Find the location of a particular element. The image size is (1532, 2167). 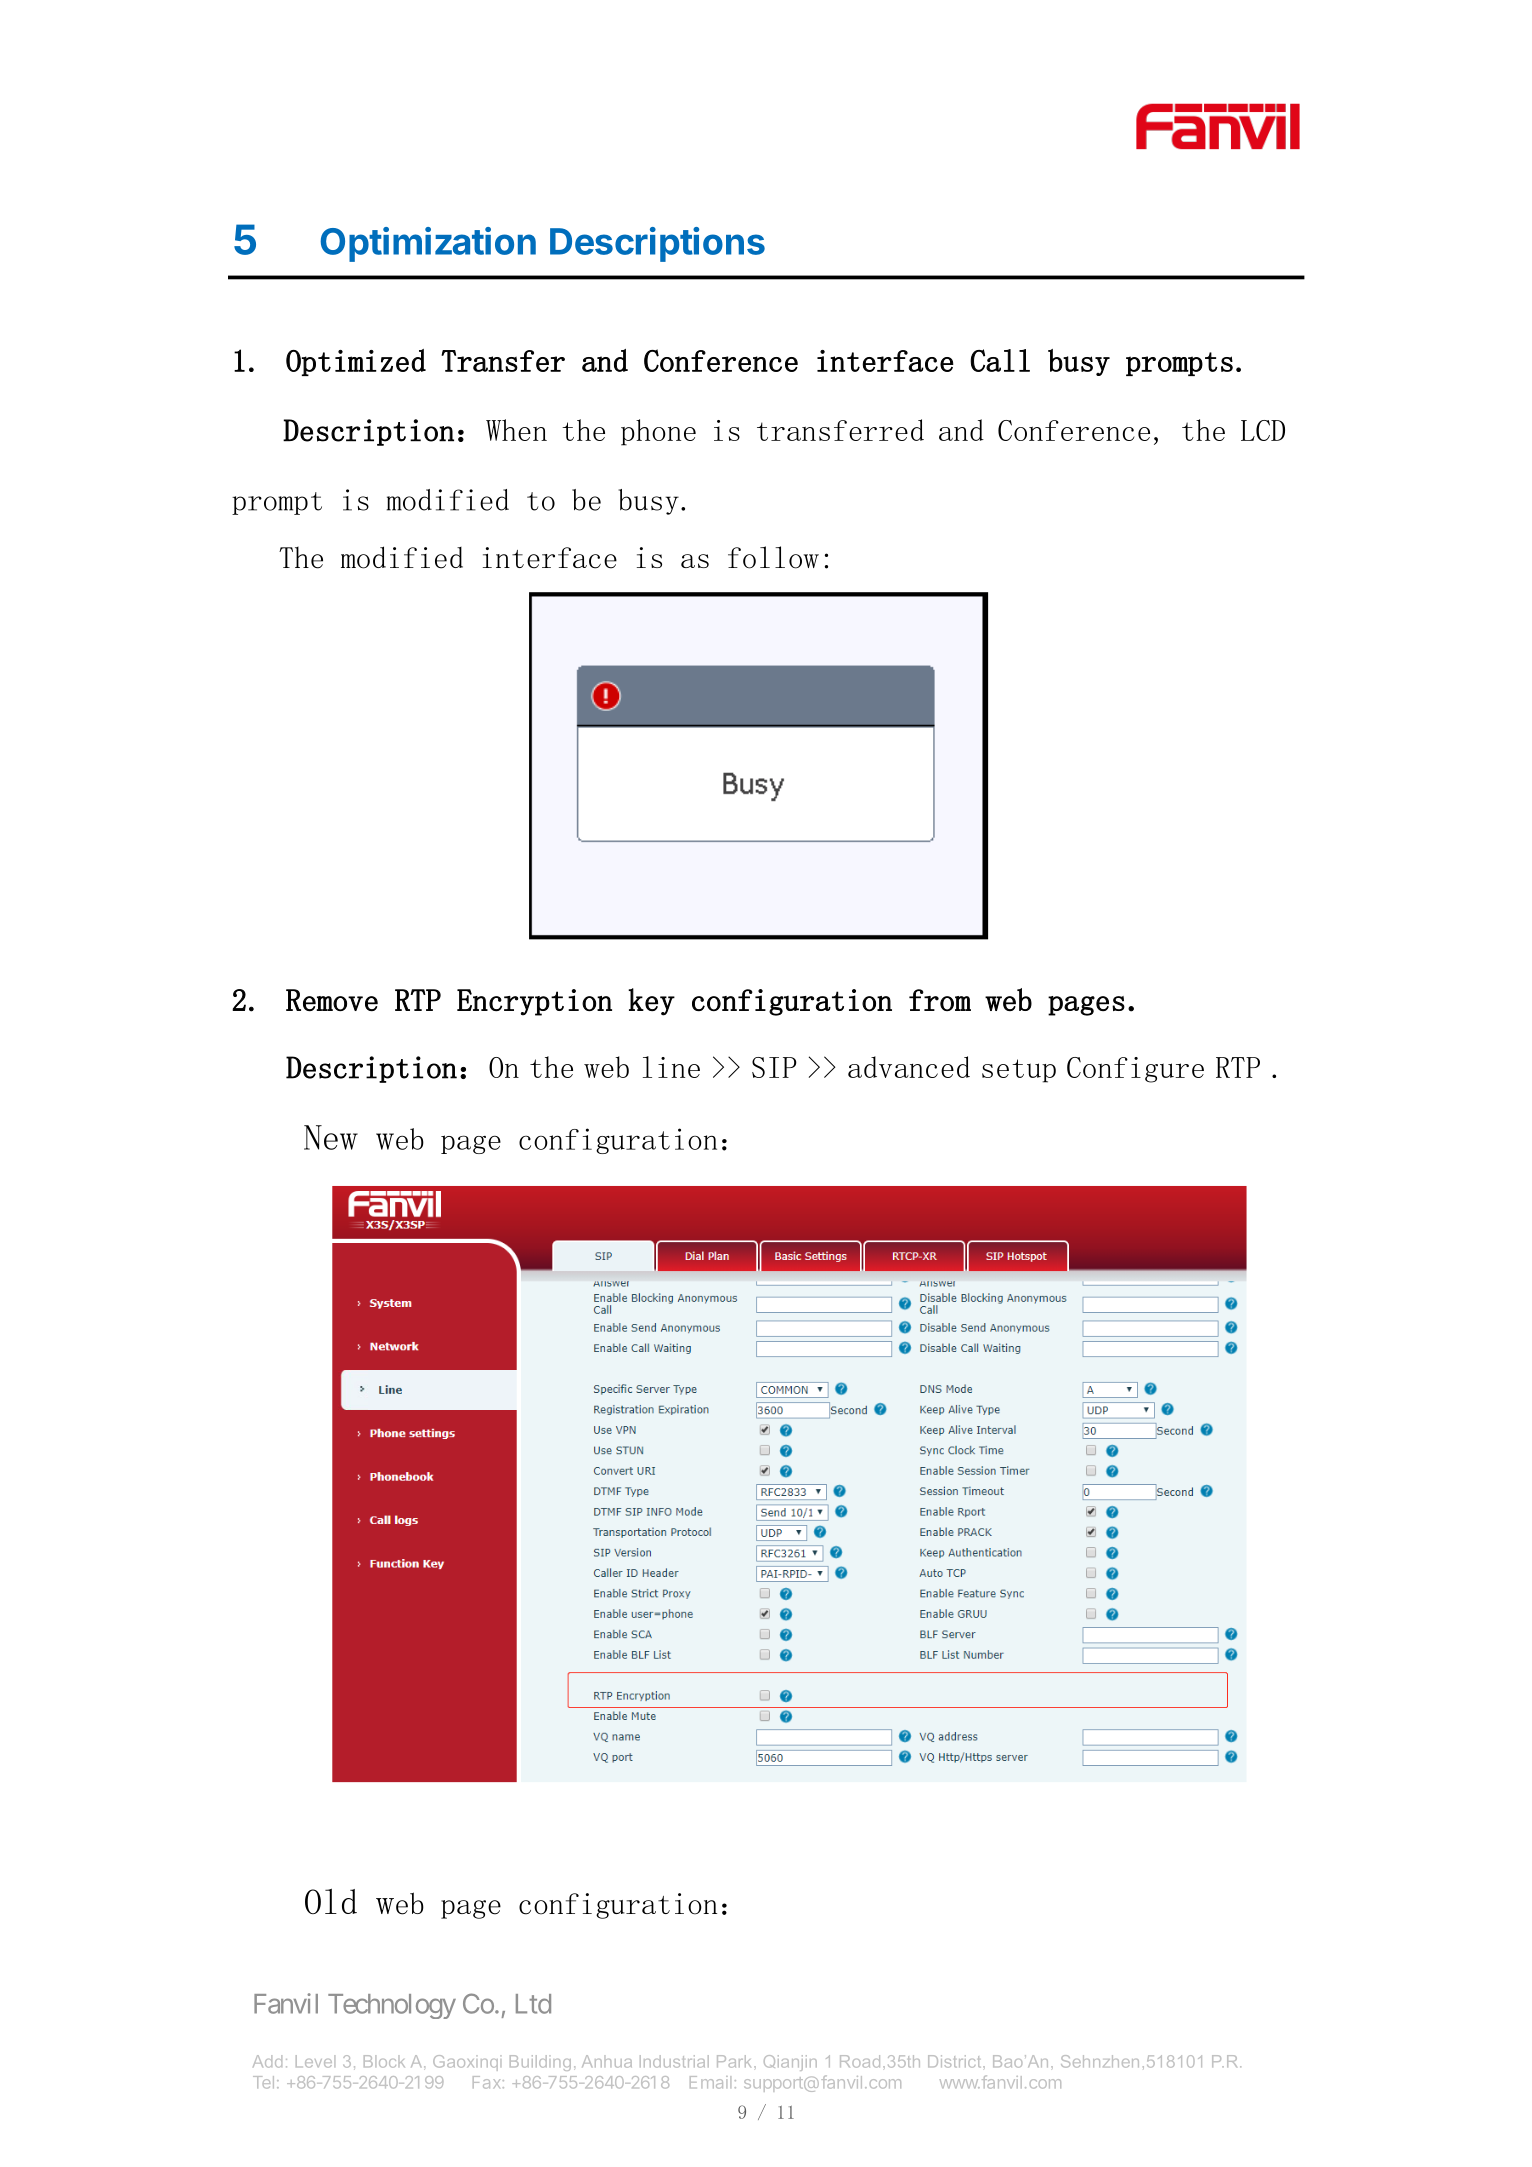

Technology is located at coordinates (392, 2006).
